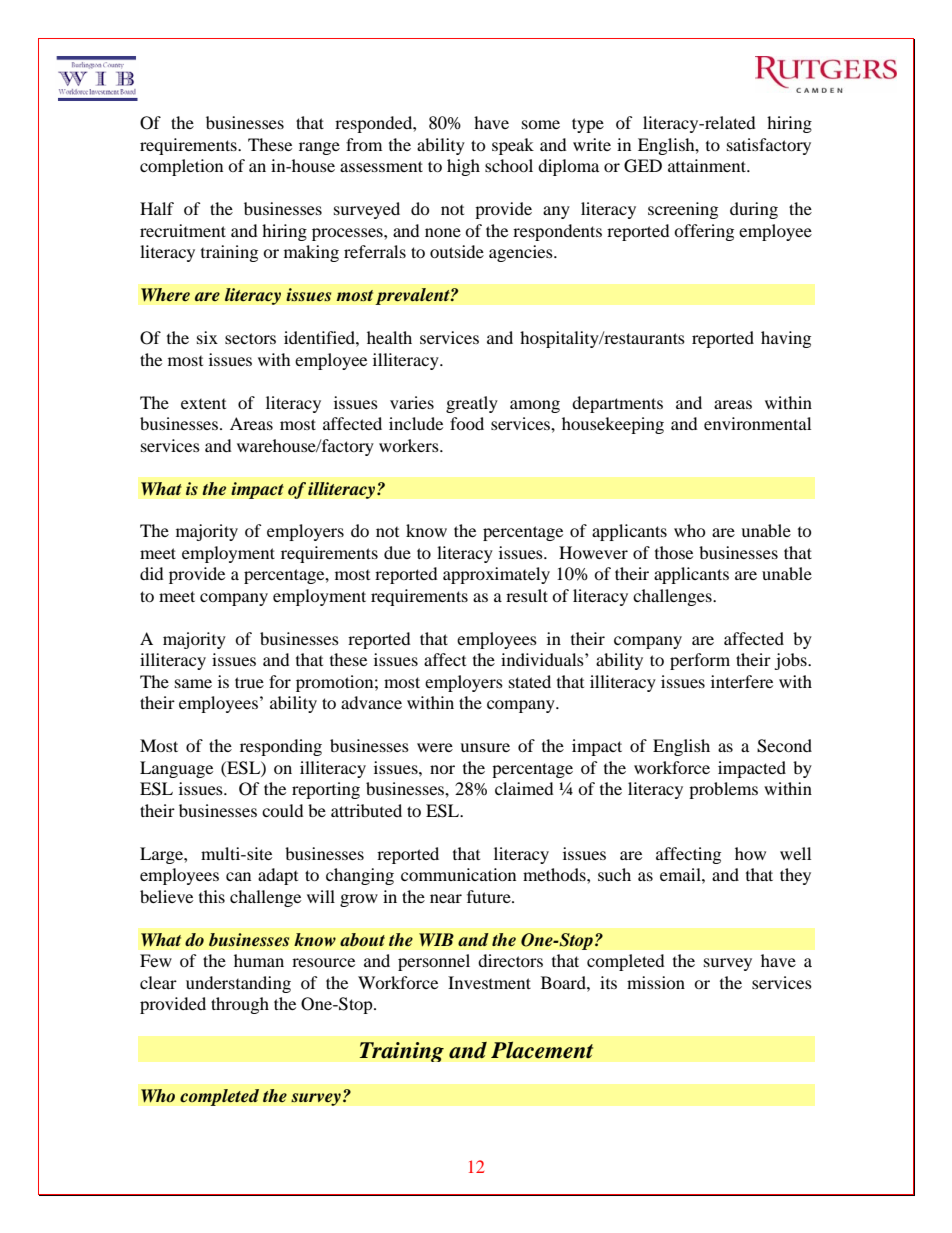  Describe the element at coordinates (467, 423) in the image. I see `food` at that location.
